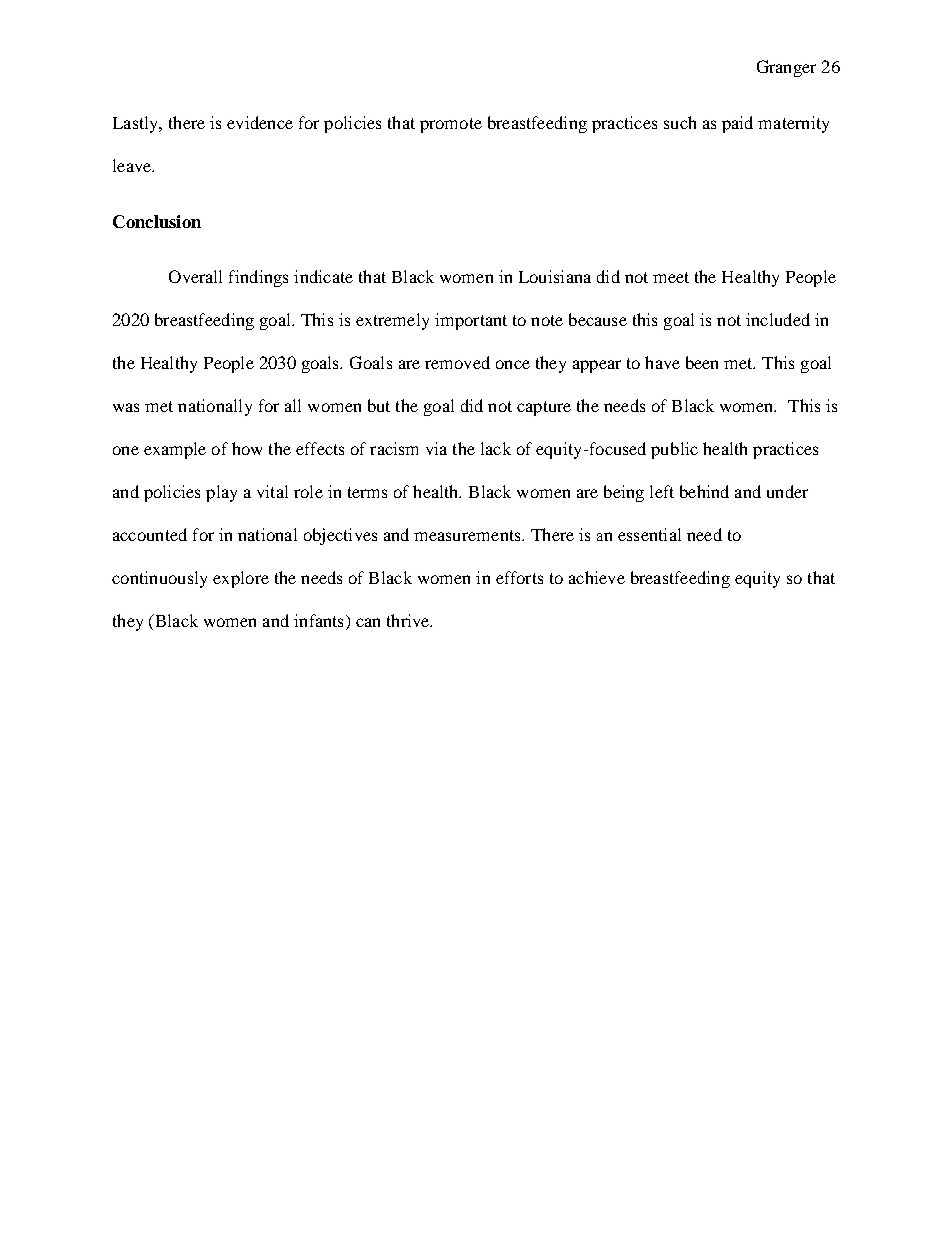 The height and width of the image is (1233, 952). Describe the element at coordinates (157, 221) in the image. I see `Conclusion` at that location.
